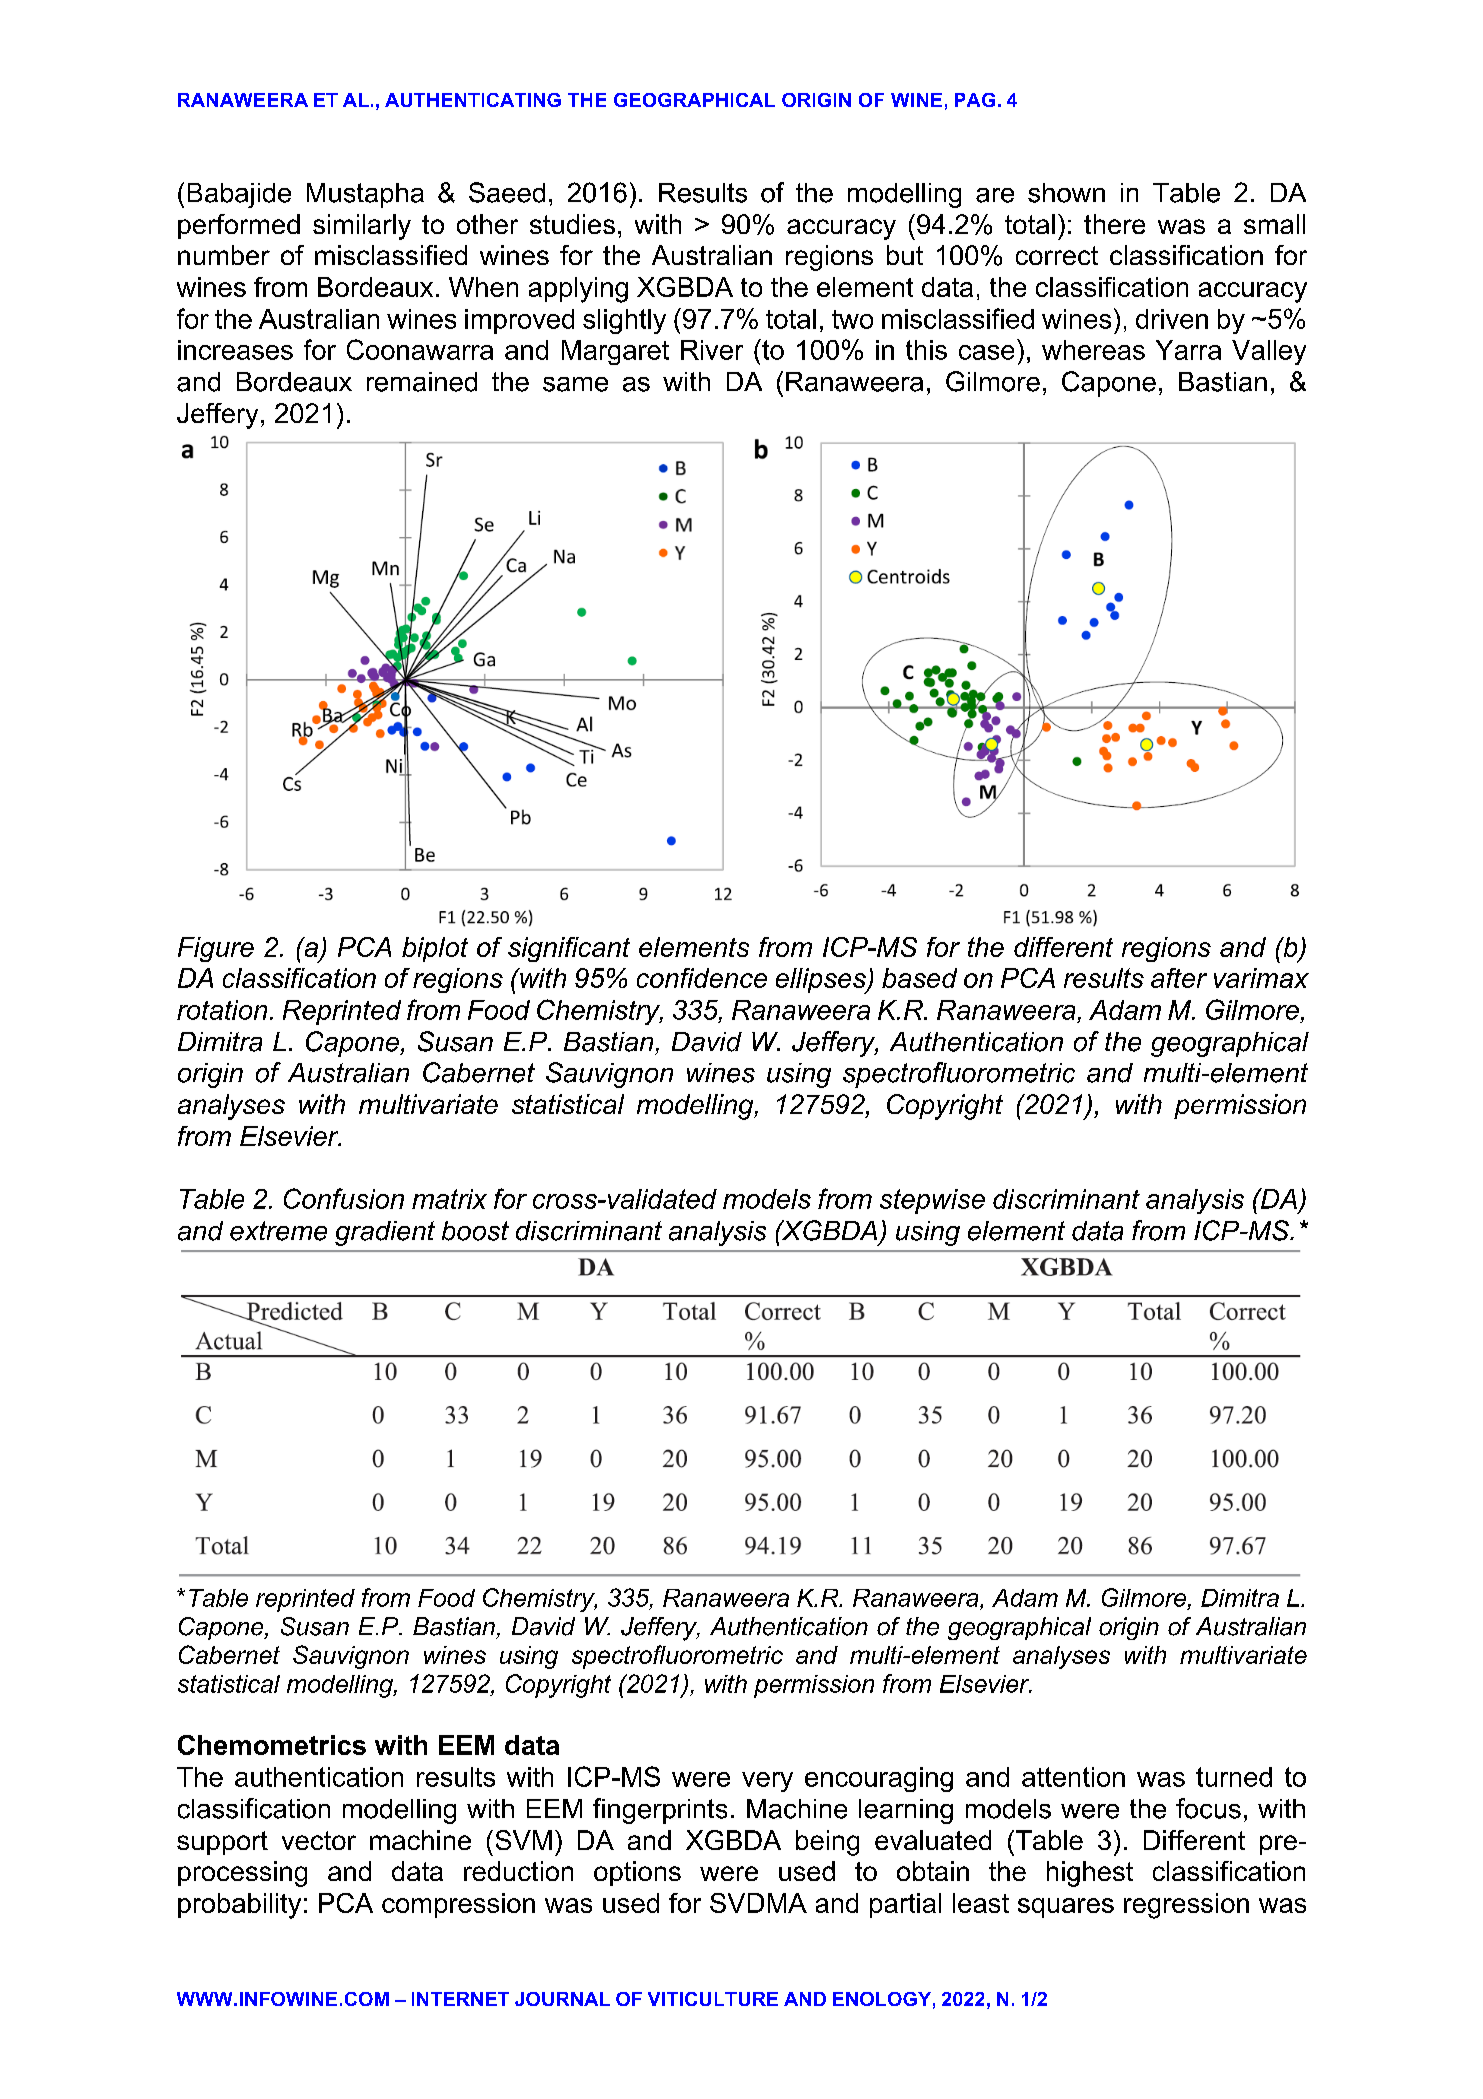 This screenshot has width=1483, height=2099. Describe the element at coordinates (919, 978) in the screenshot. I see `based` at that location.
